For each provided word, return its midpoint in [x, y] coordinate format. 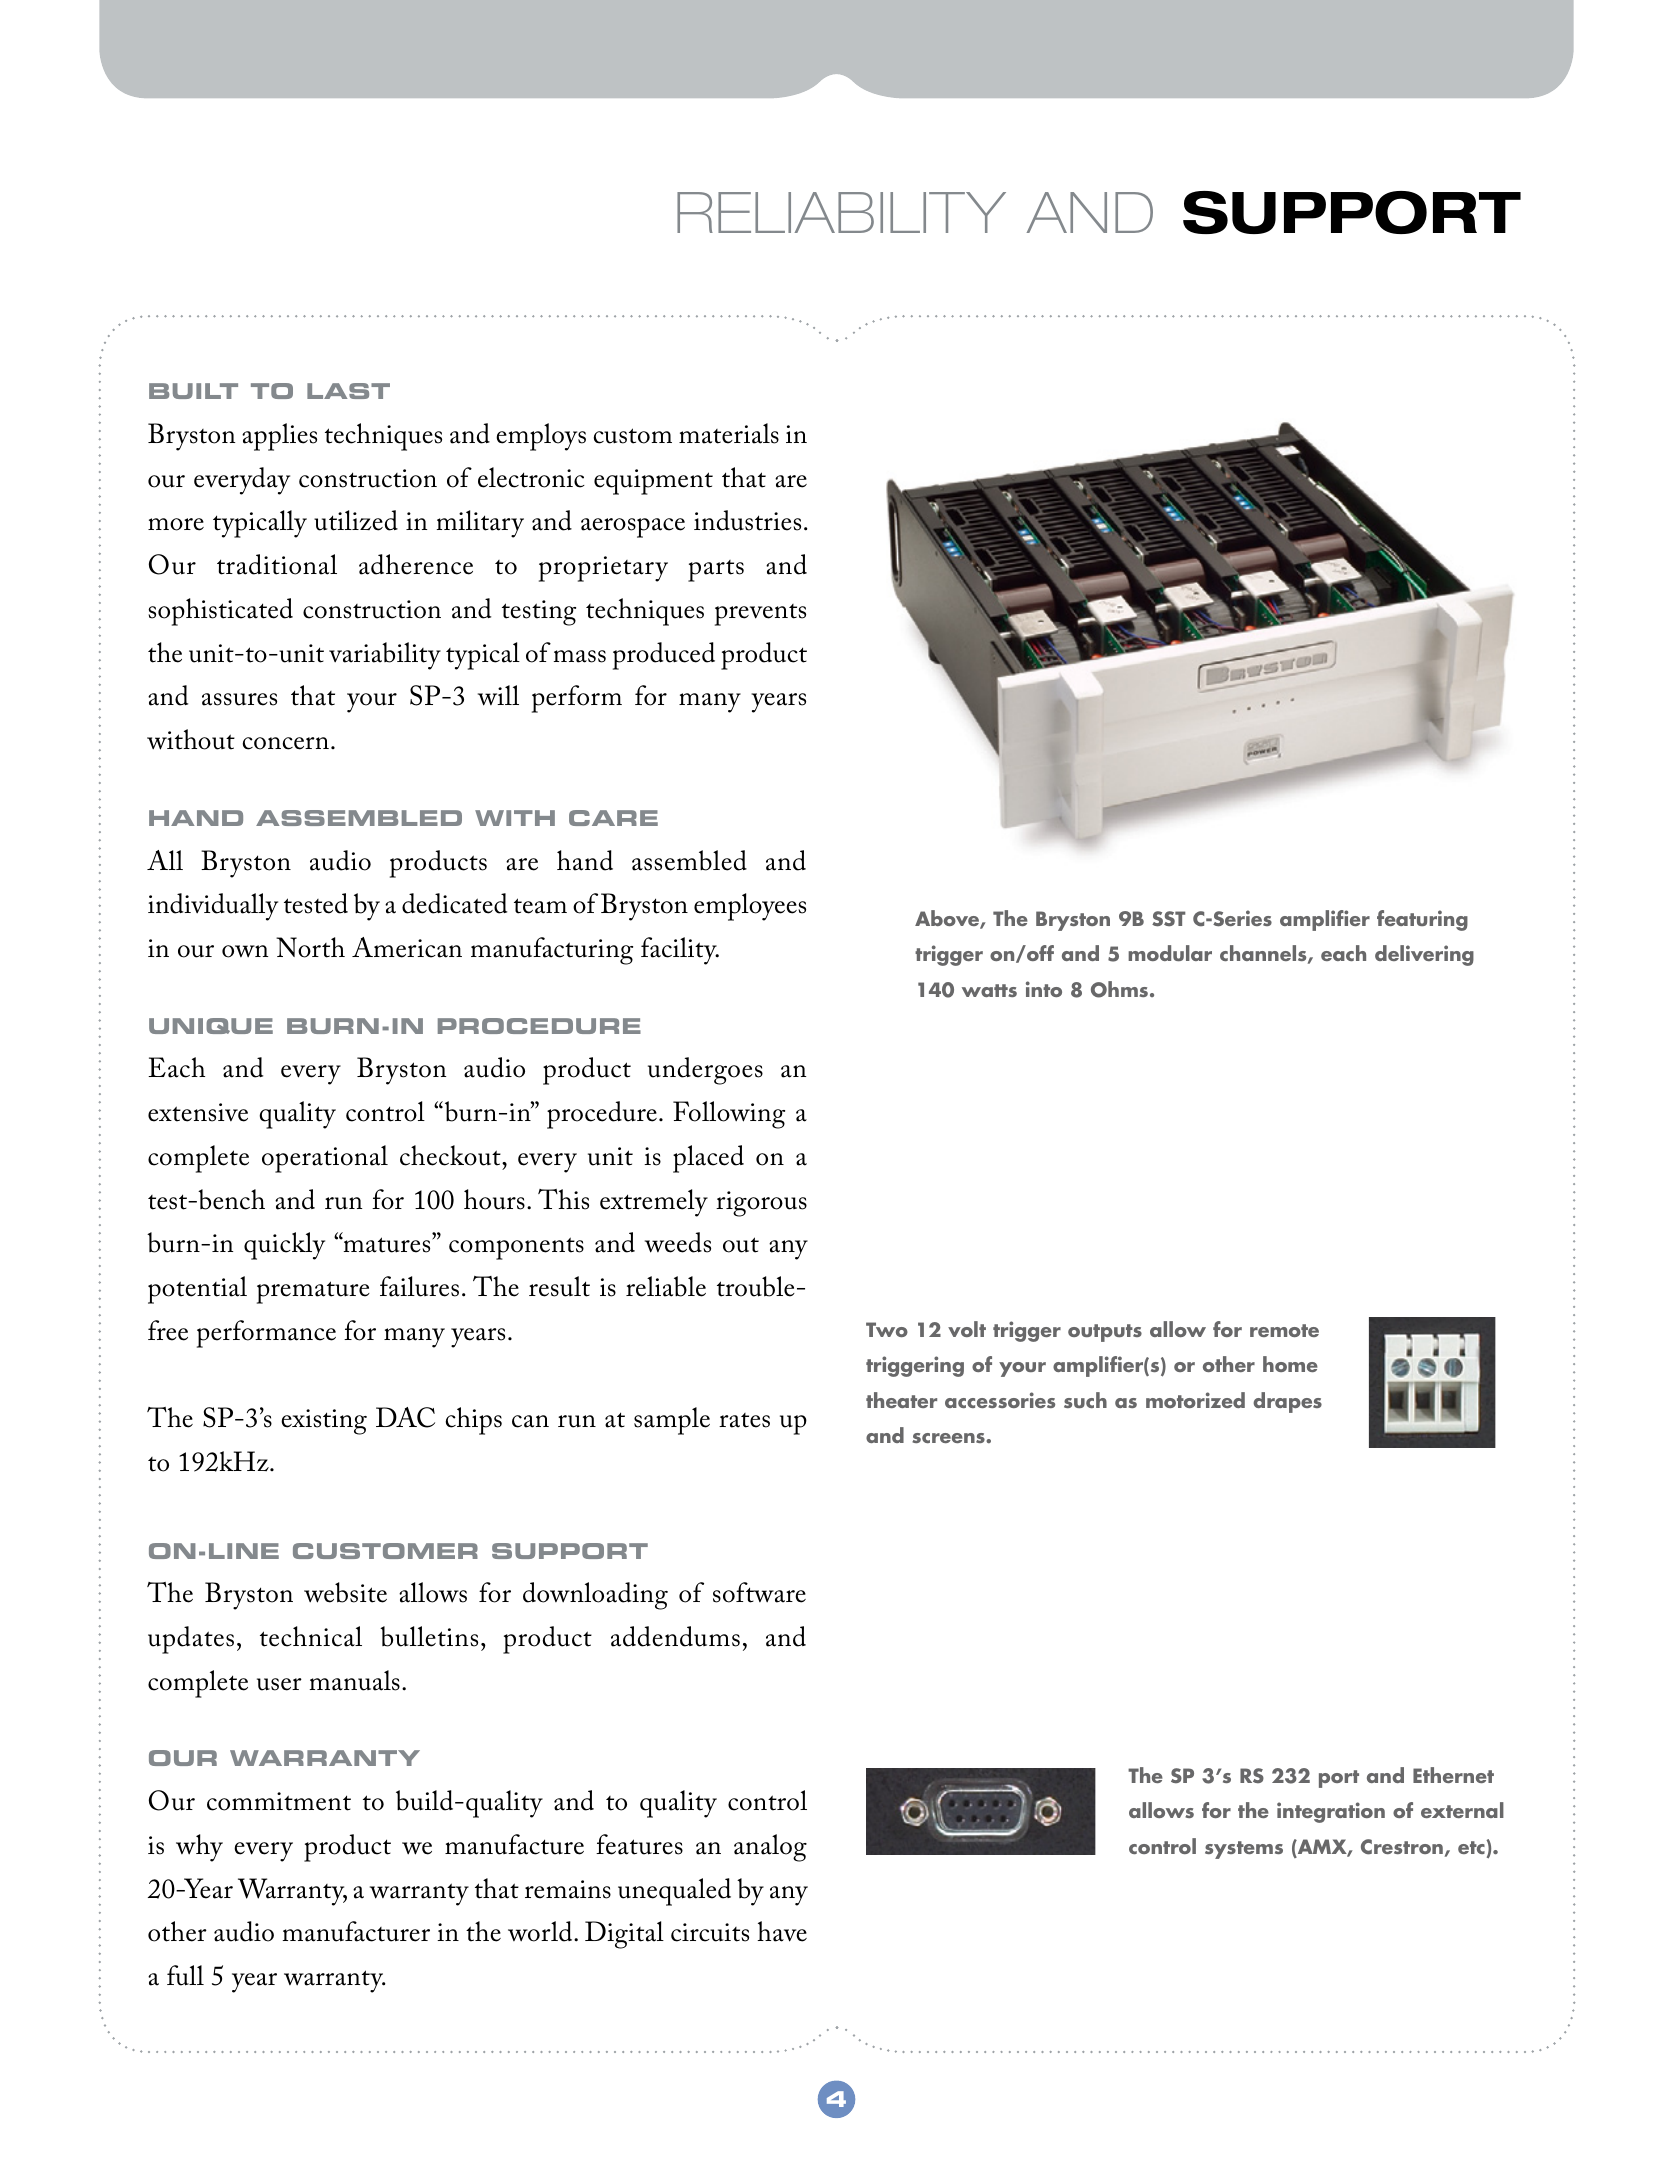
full [185, 1975]
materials [729, 433]
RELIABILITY [841, 212]
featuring [1422, 920]
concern [286, 743]
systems [1244, 1850]
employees [750, 907]
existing [324, 1422]
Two [887, 1329]
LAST [348, 391]
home [1290, 1364]
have [782, 1931]
